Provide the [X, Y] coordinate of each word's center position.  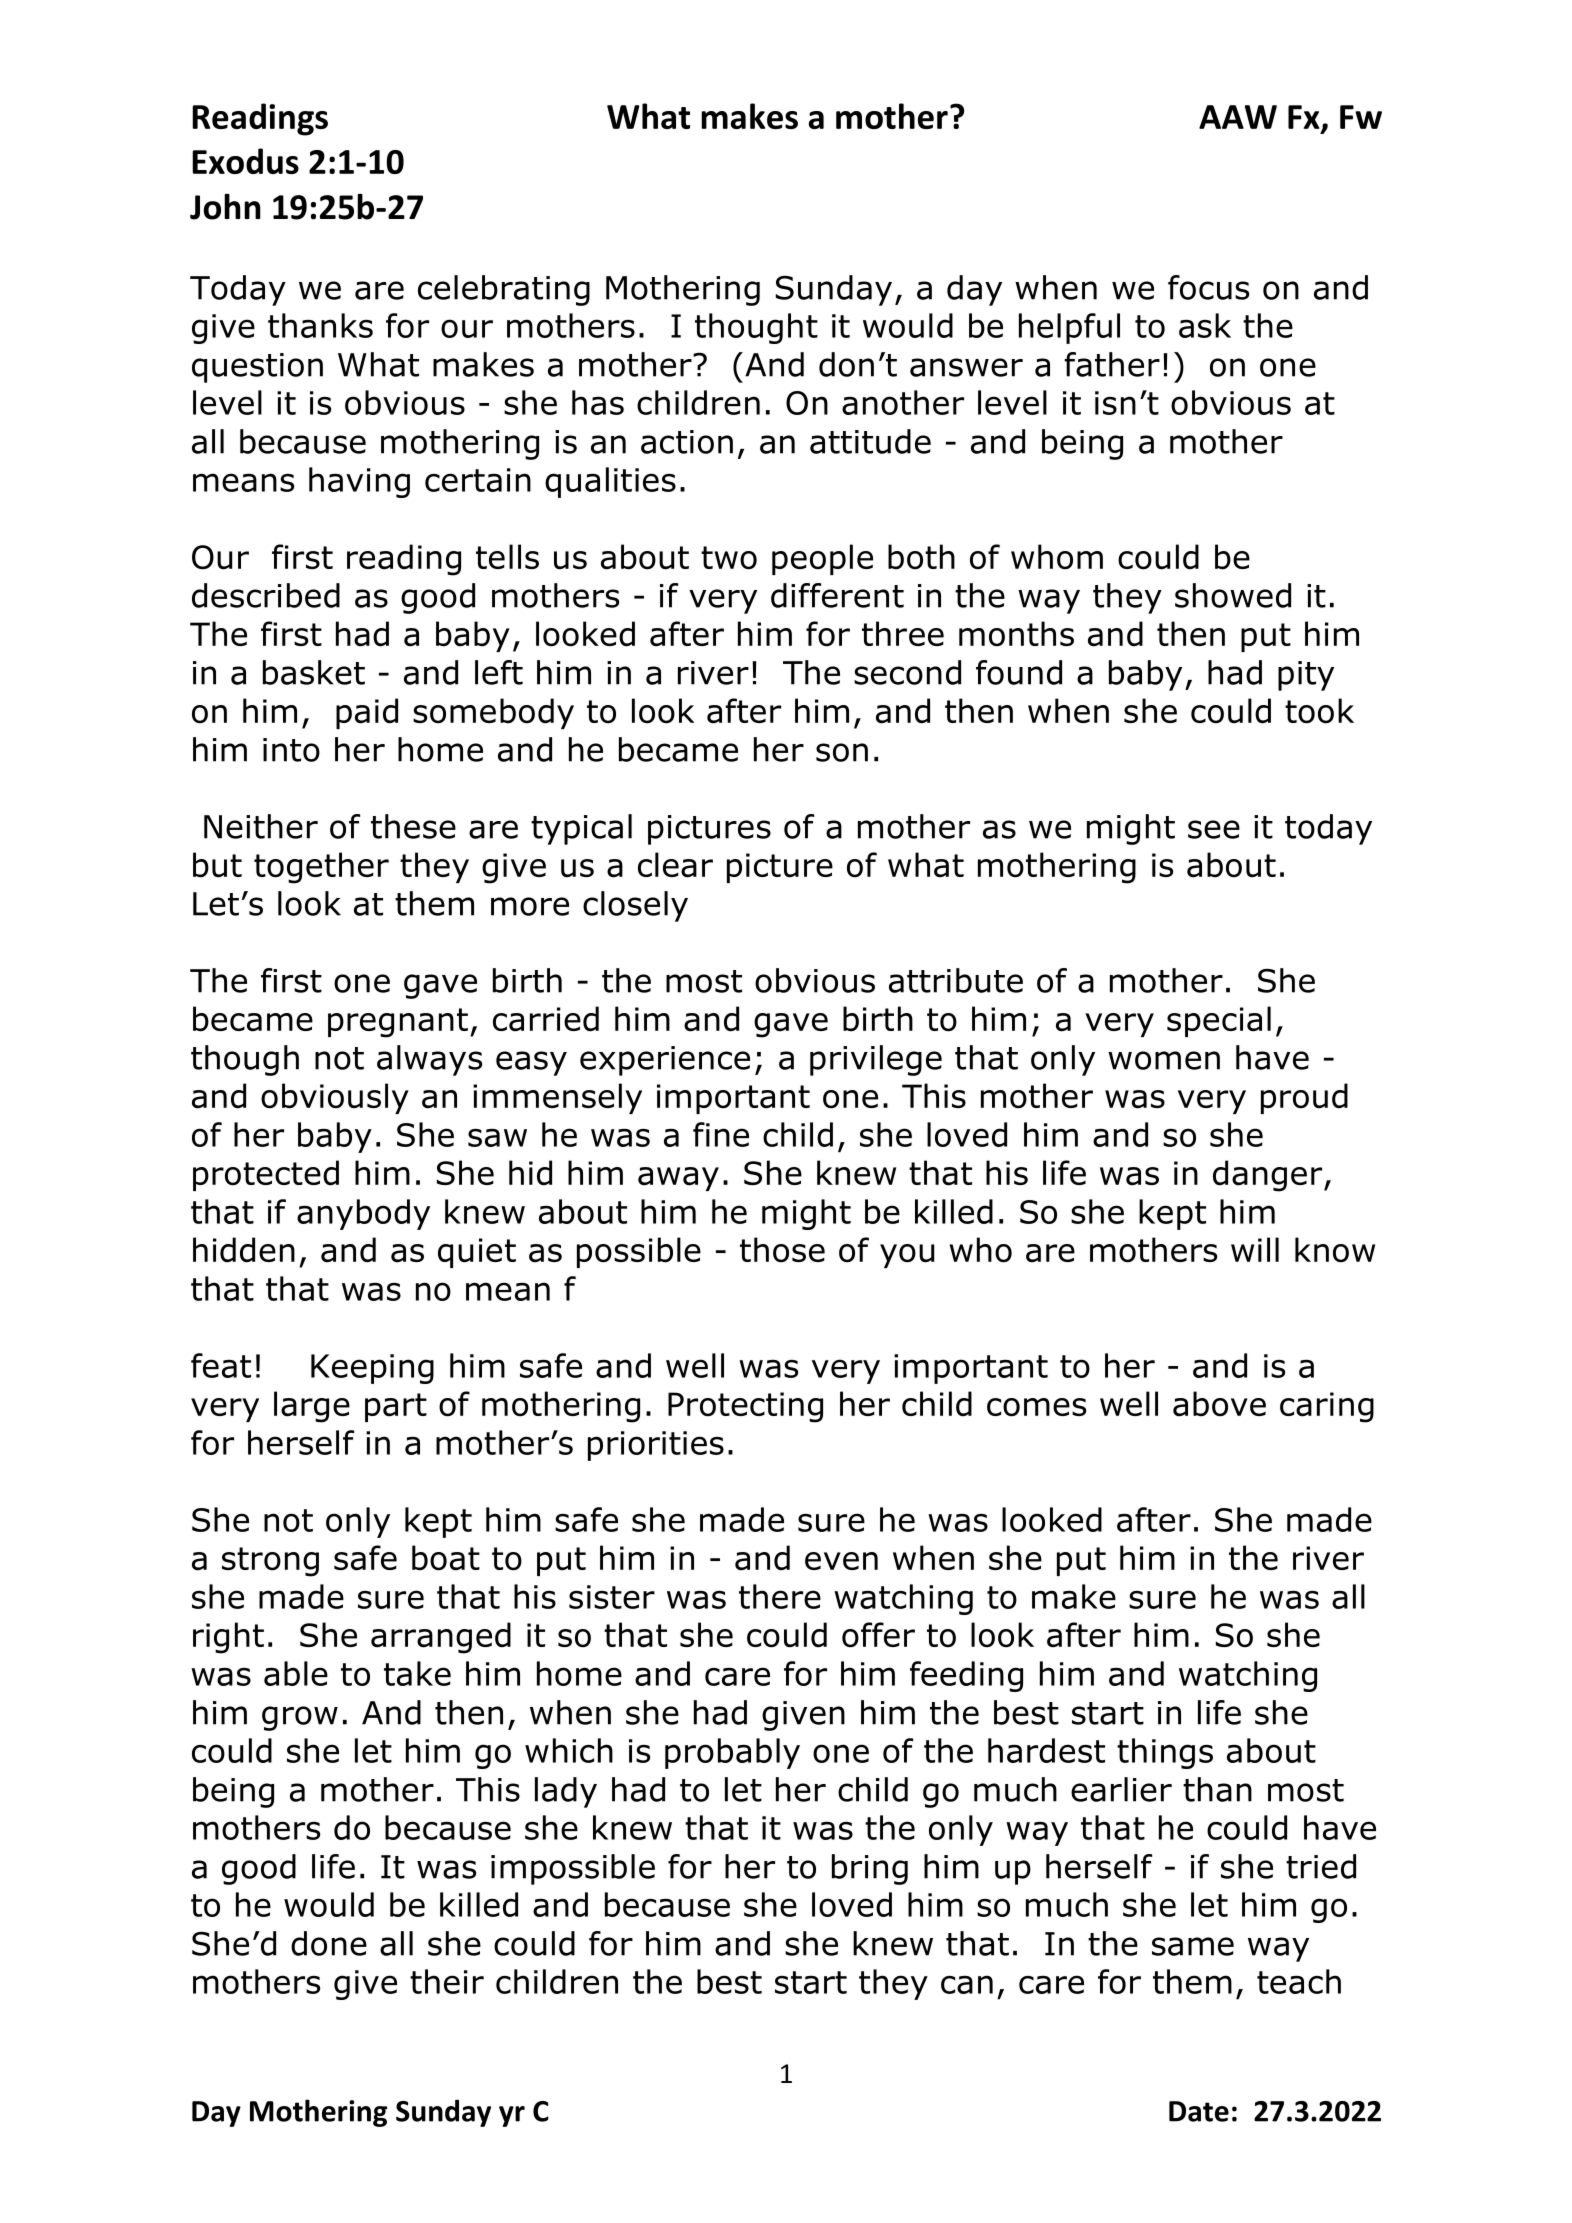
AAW [1238, 117]
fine [721, 1134]
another [903, 402]
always [429, 1060]
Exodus [245, 161]
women [1164, 1060]
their [447, 1981]
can [967, 1984]
